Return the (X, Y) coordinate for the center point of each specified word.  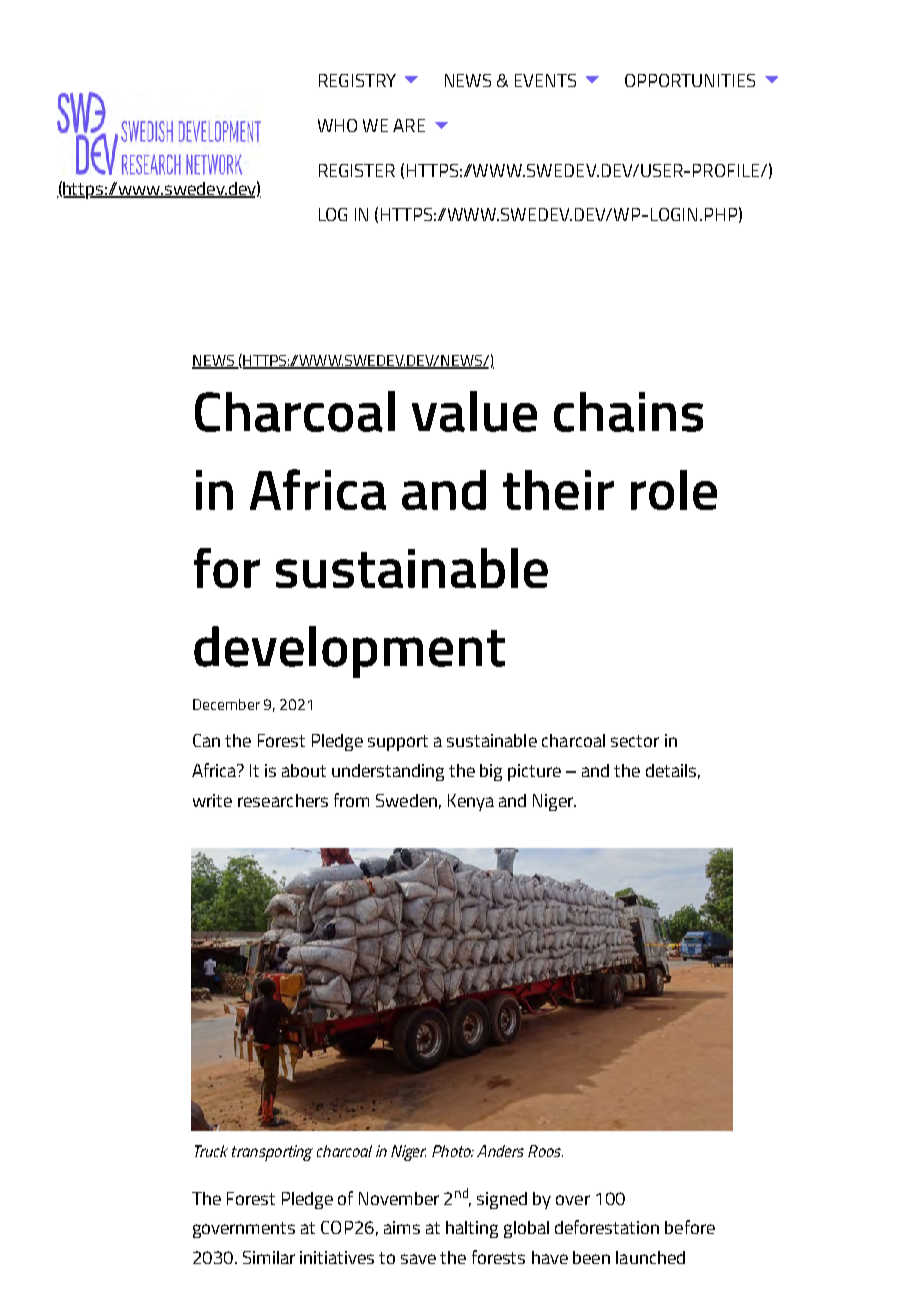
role (674, 490)
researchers (283, 800)
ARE (409, 125)
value (474, 411)
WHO (337, 125)
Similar (269, 1257)
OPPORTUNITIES (690, 80)
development (349, 652)
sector (635, 741)
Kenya (471, 802)
